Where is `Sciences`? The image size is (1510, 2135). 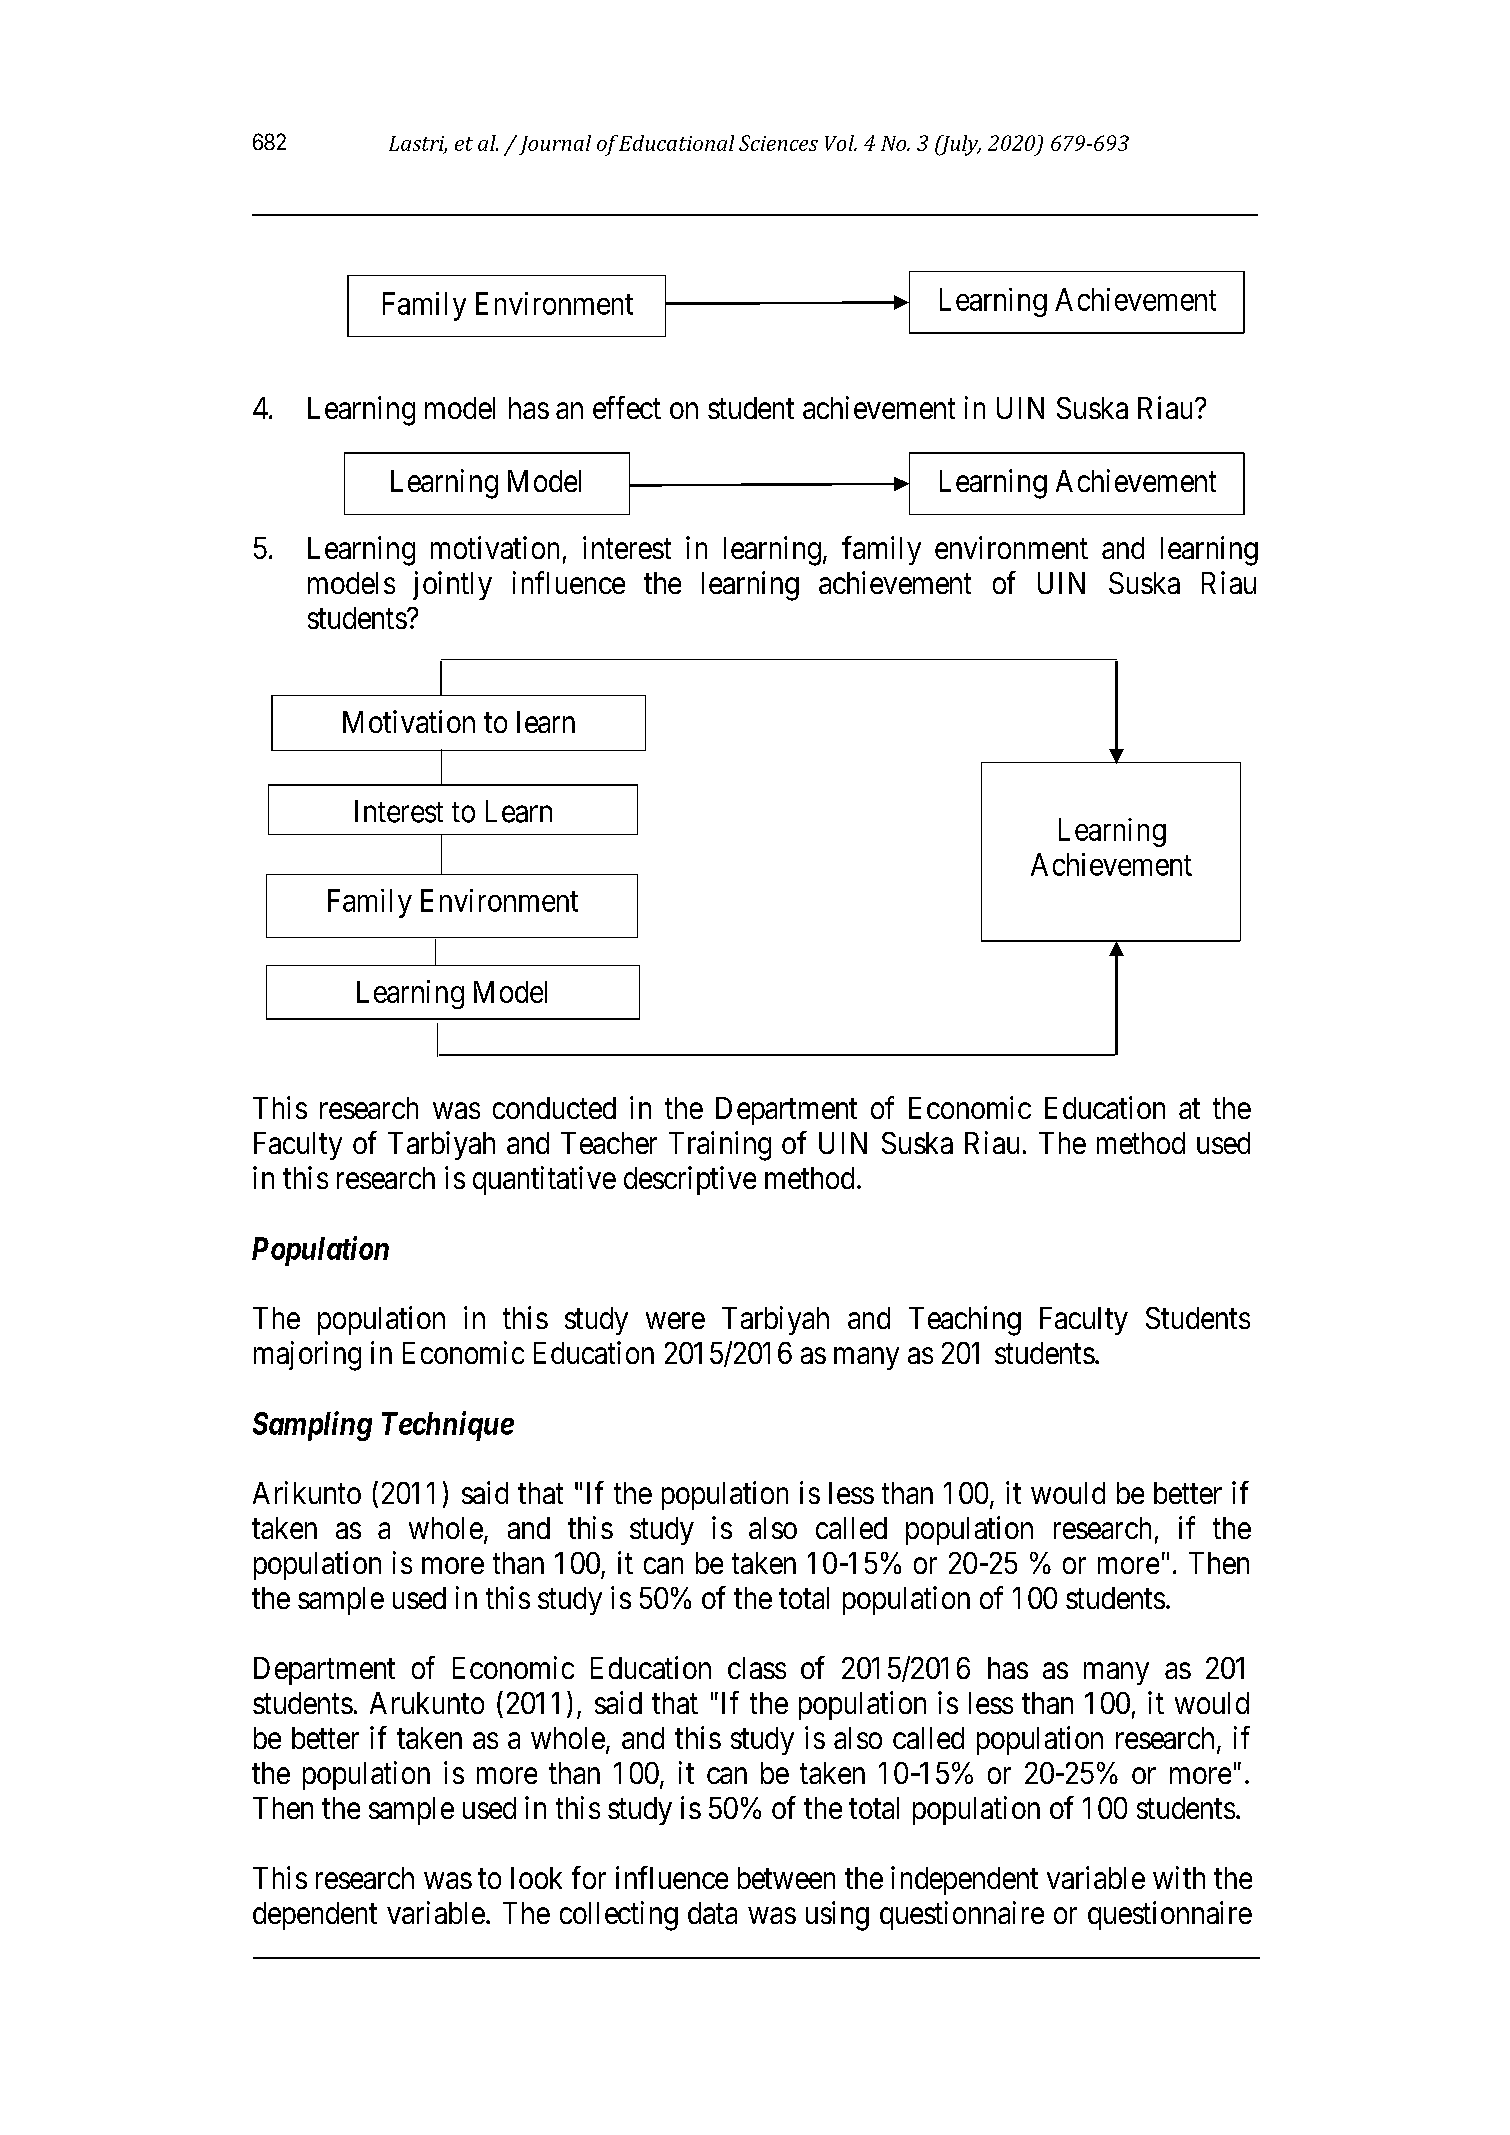
Sciences is located at coordinates (778, 143).
